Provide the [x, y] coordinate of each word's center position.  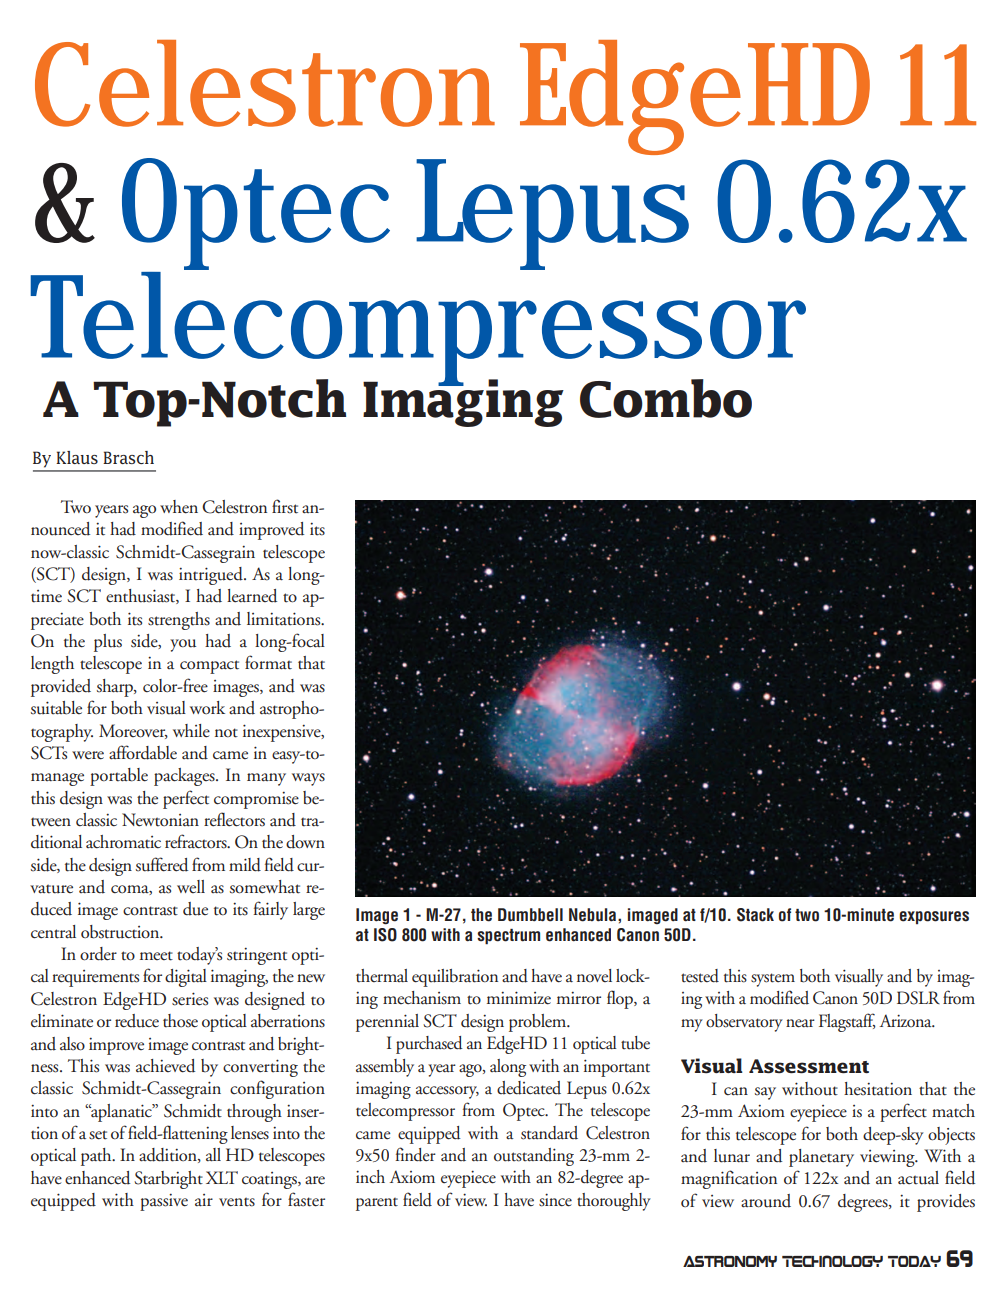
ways [308, 779]
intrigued [212, 576]
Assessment [809, 1066]
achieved [165, 1066]
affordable [143, 752]
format [268, 662]
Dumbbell [530, 915]
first [285, 506]
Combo [666, 398]
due [195, 909]
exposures [934, 917]
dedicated [529, 1088]
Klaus [77, 457]
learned [252, 596]
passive [164, 1202]
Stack [755, 915]
